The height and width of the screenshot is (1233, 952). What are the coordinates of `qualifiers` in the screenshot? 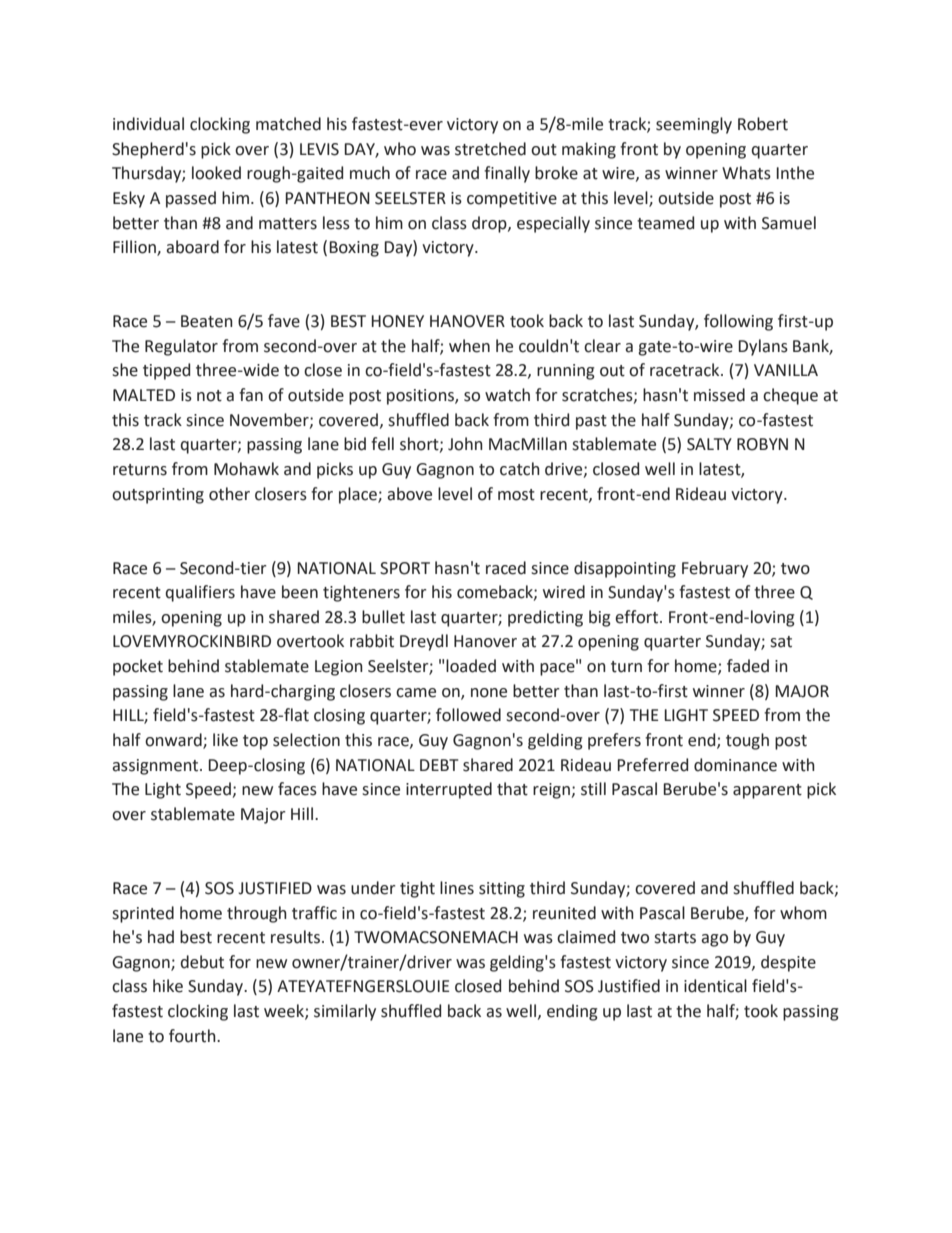 It's located at (200, 593).
